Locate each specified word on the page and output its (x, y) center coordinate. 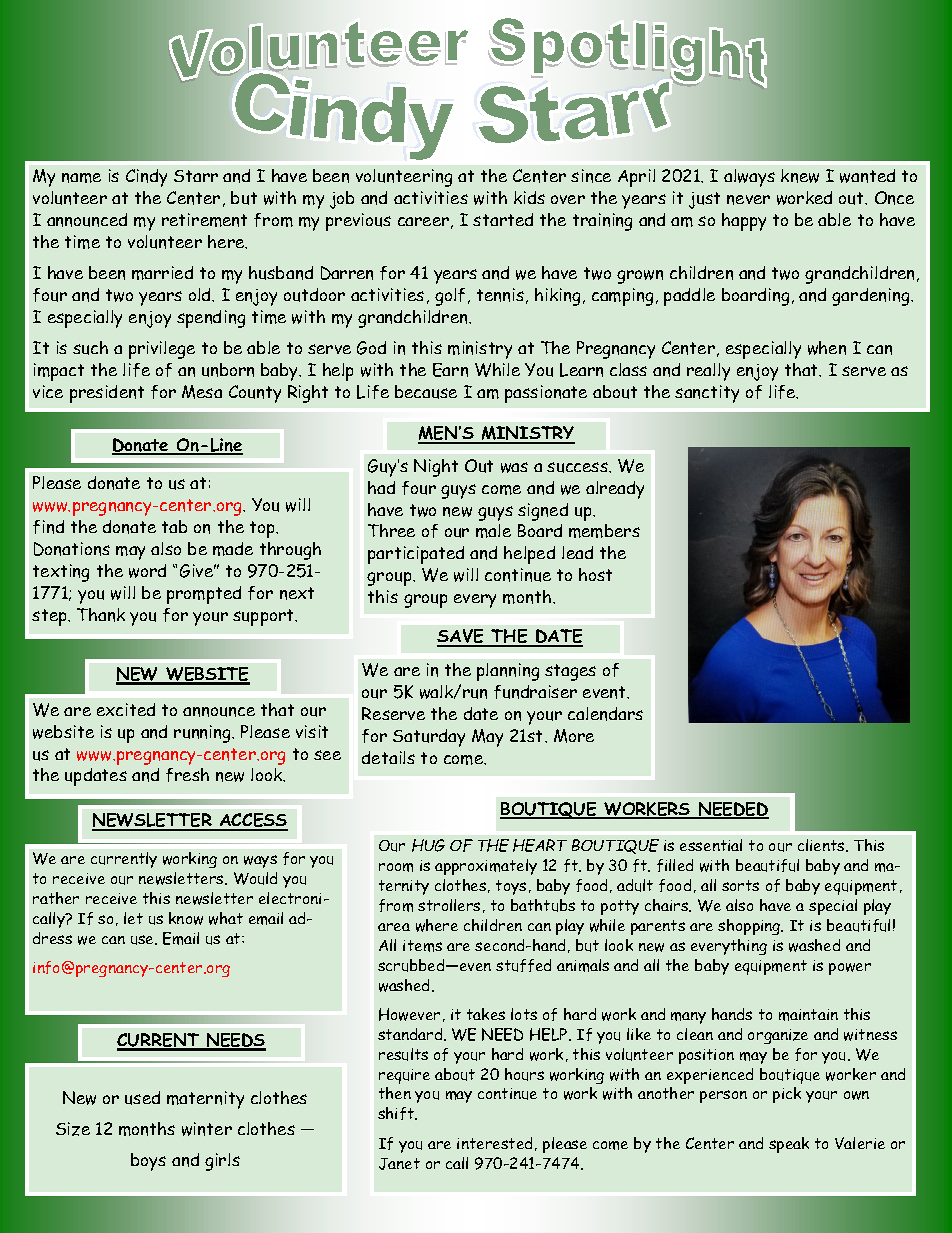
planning (508, 672)
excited (126, 709)
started (503, 219)
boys (148, 1162)
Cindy (146, 178)
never (748, 200)
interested (494, 1143)
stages (570, 672)
